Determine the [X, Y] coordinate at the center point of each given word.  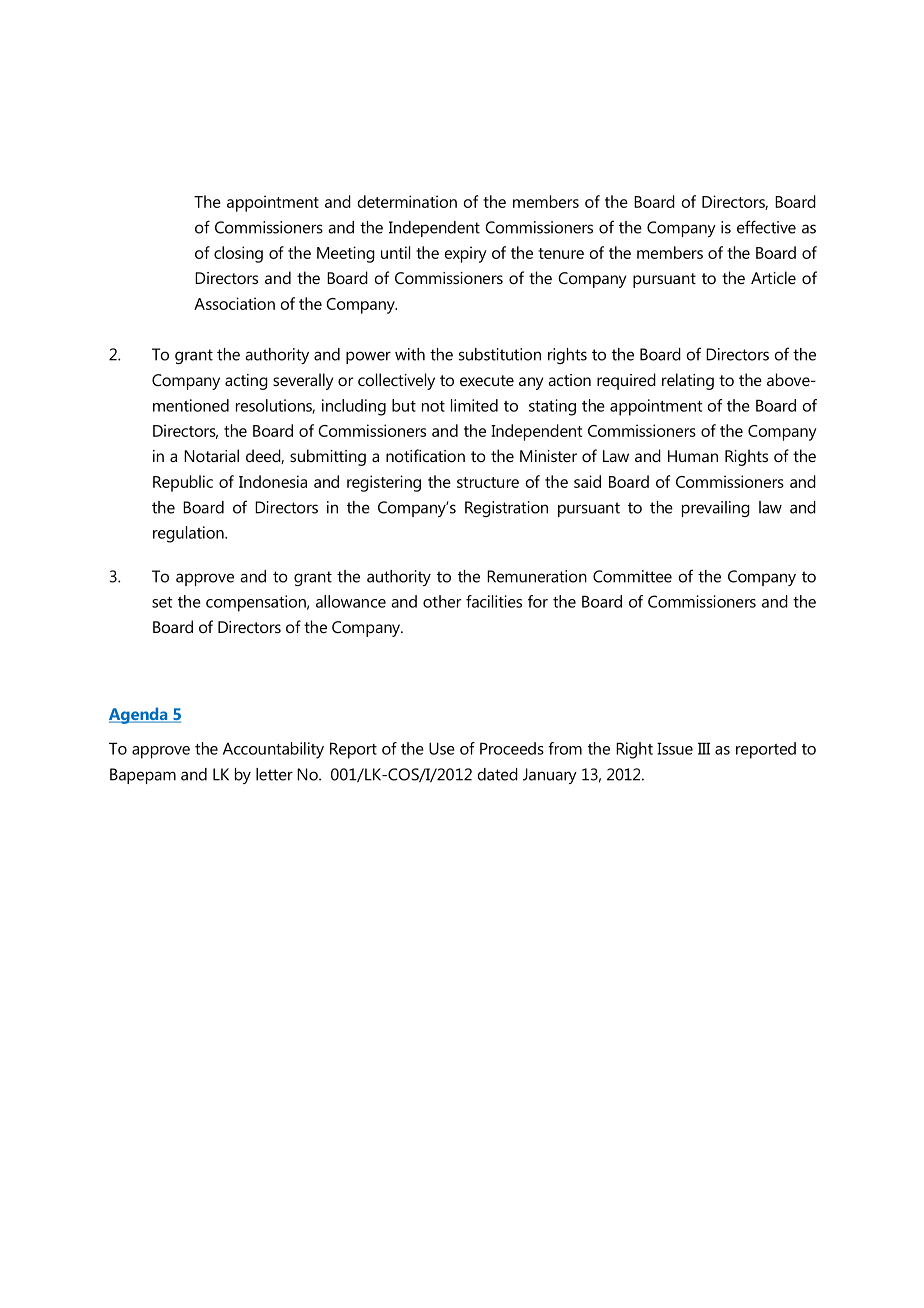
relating [688, 381]
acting [246, 382]
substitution [500, 354]
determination [407, 201]
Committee [632, 576]
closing [238, 254]
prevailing [716, 509]
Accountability [273, 750]
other [442, 601]
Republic [183, 483]
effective [766, 227]
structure [488, 482]
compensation [257, 603]
